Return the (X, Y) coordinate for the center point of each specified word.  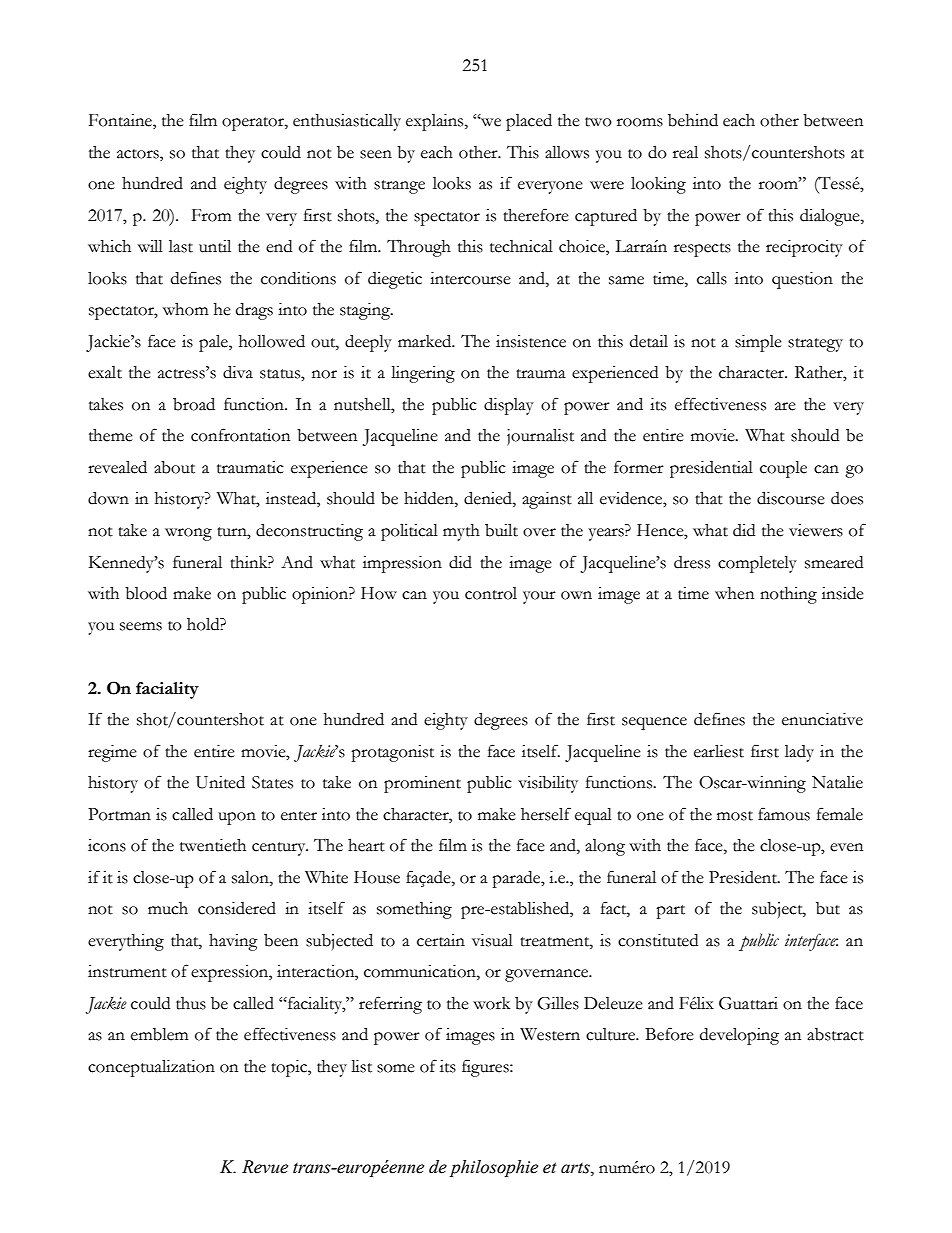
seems (141, 626)
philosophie (493, 1168)
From (212, 215)
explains (436, 122)
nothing (788, 595)
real (685, 152)
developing (739, 1036)
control (491, 593)
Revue (265, 1167)
